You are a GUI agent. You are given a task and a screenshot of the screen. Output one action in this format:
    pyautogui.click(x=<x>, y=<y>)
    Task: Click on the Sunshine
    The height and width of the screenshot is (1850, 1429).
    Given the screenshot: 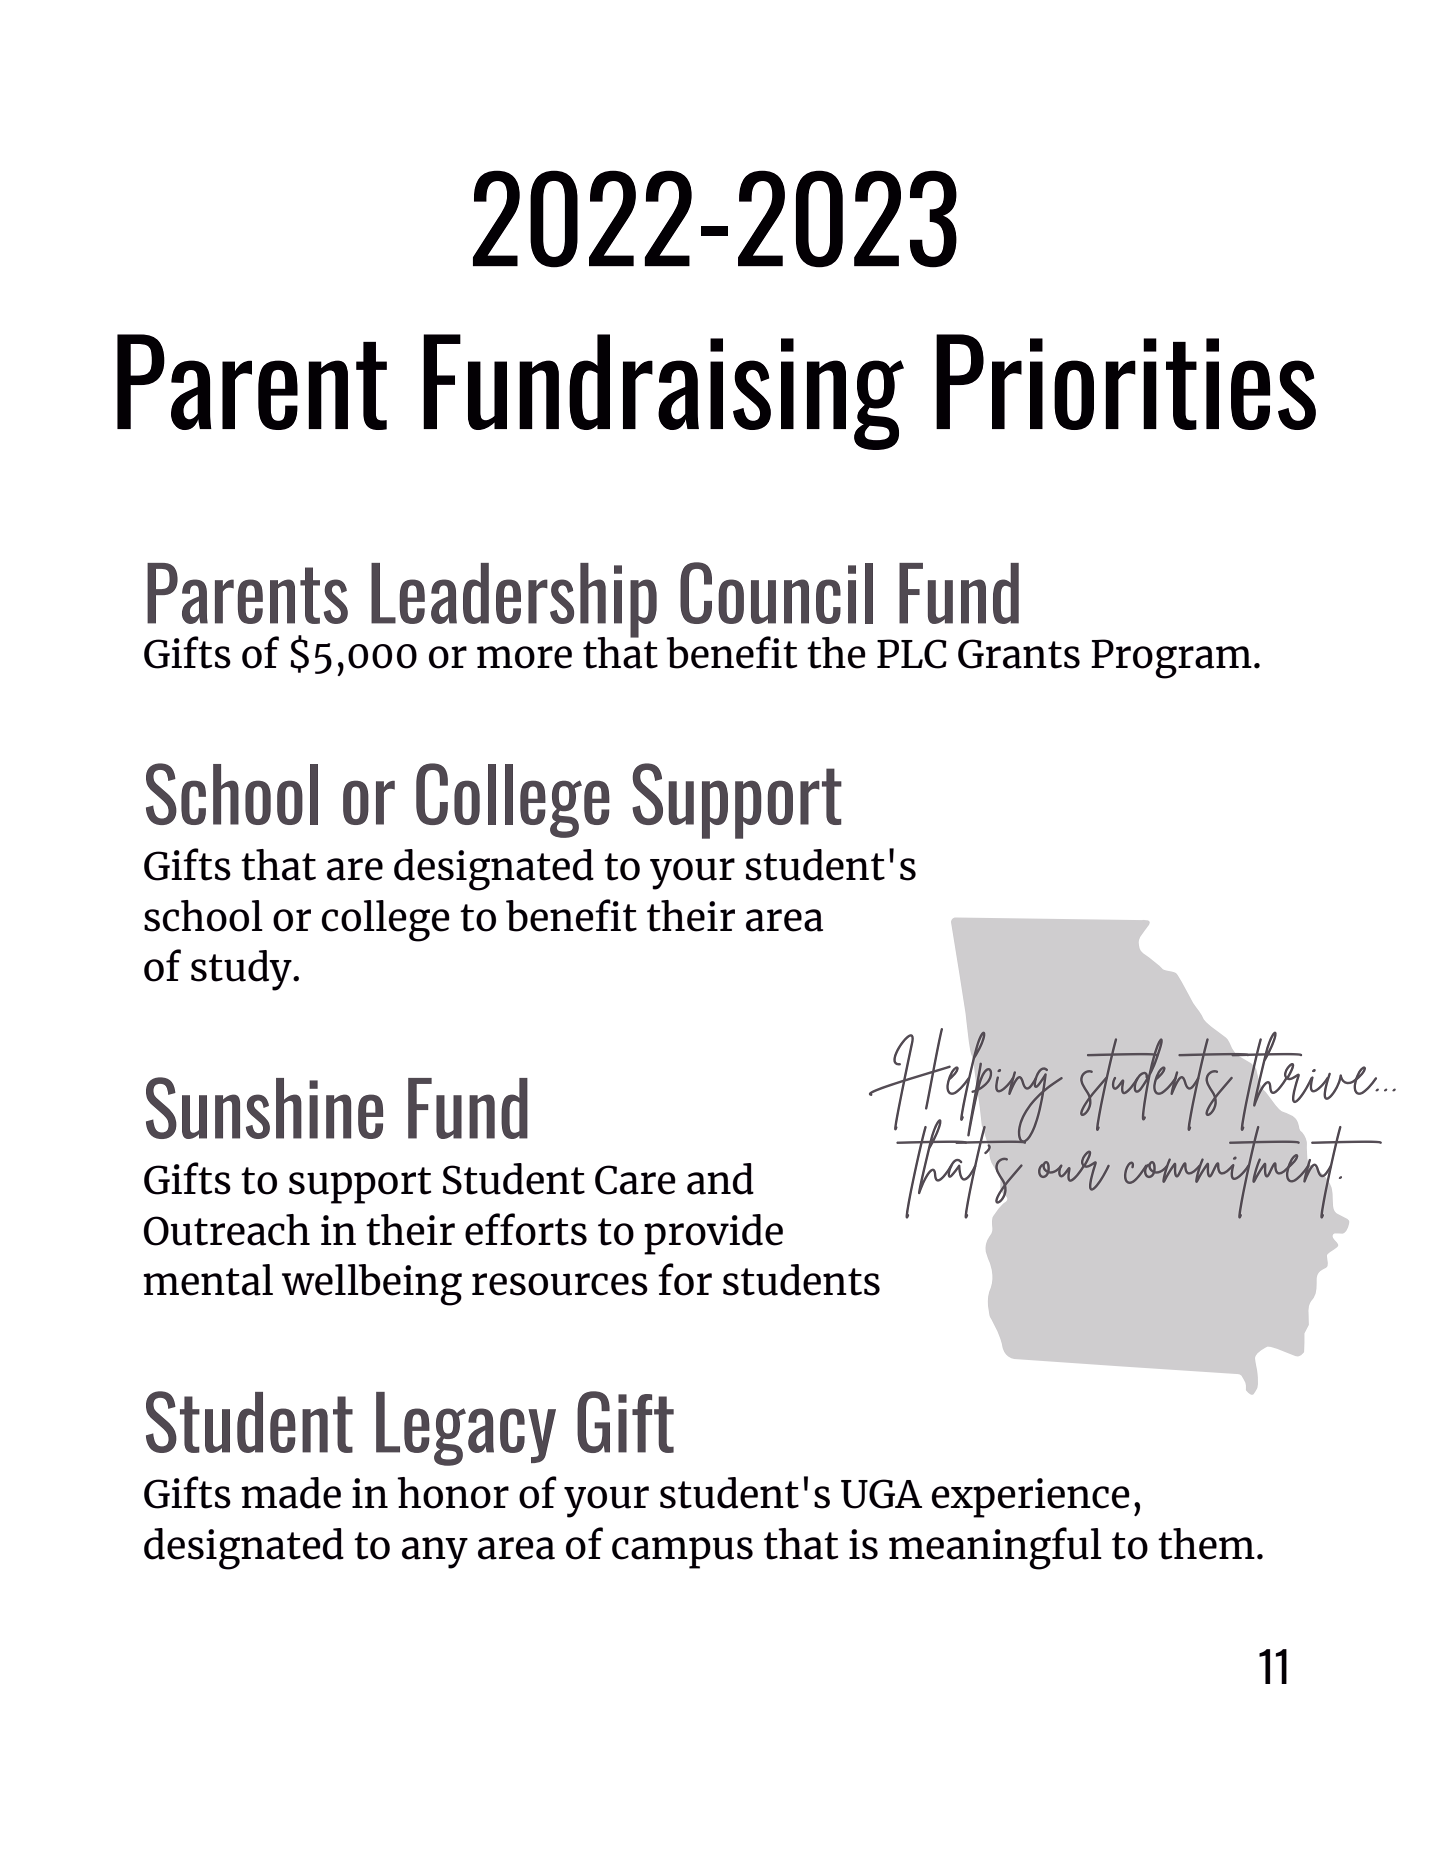 What is the action you would take?
    pyautogui.click(x=264, y=1108)
